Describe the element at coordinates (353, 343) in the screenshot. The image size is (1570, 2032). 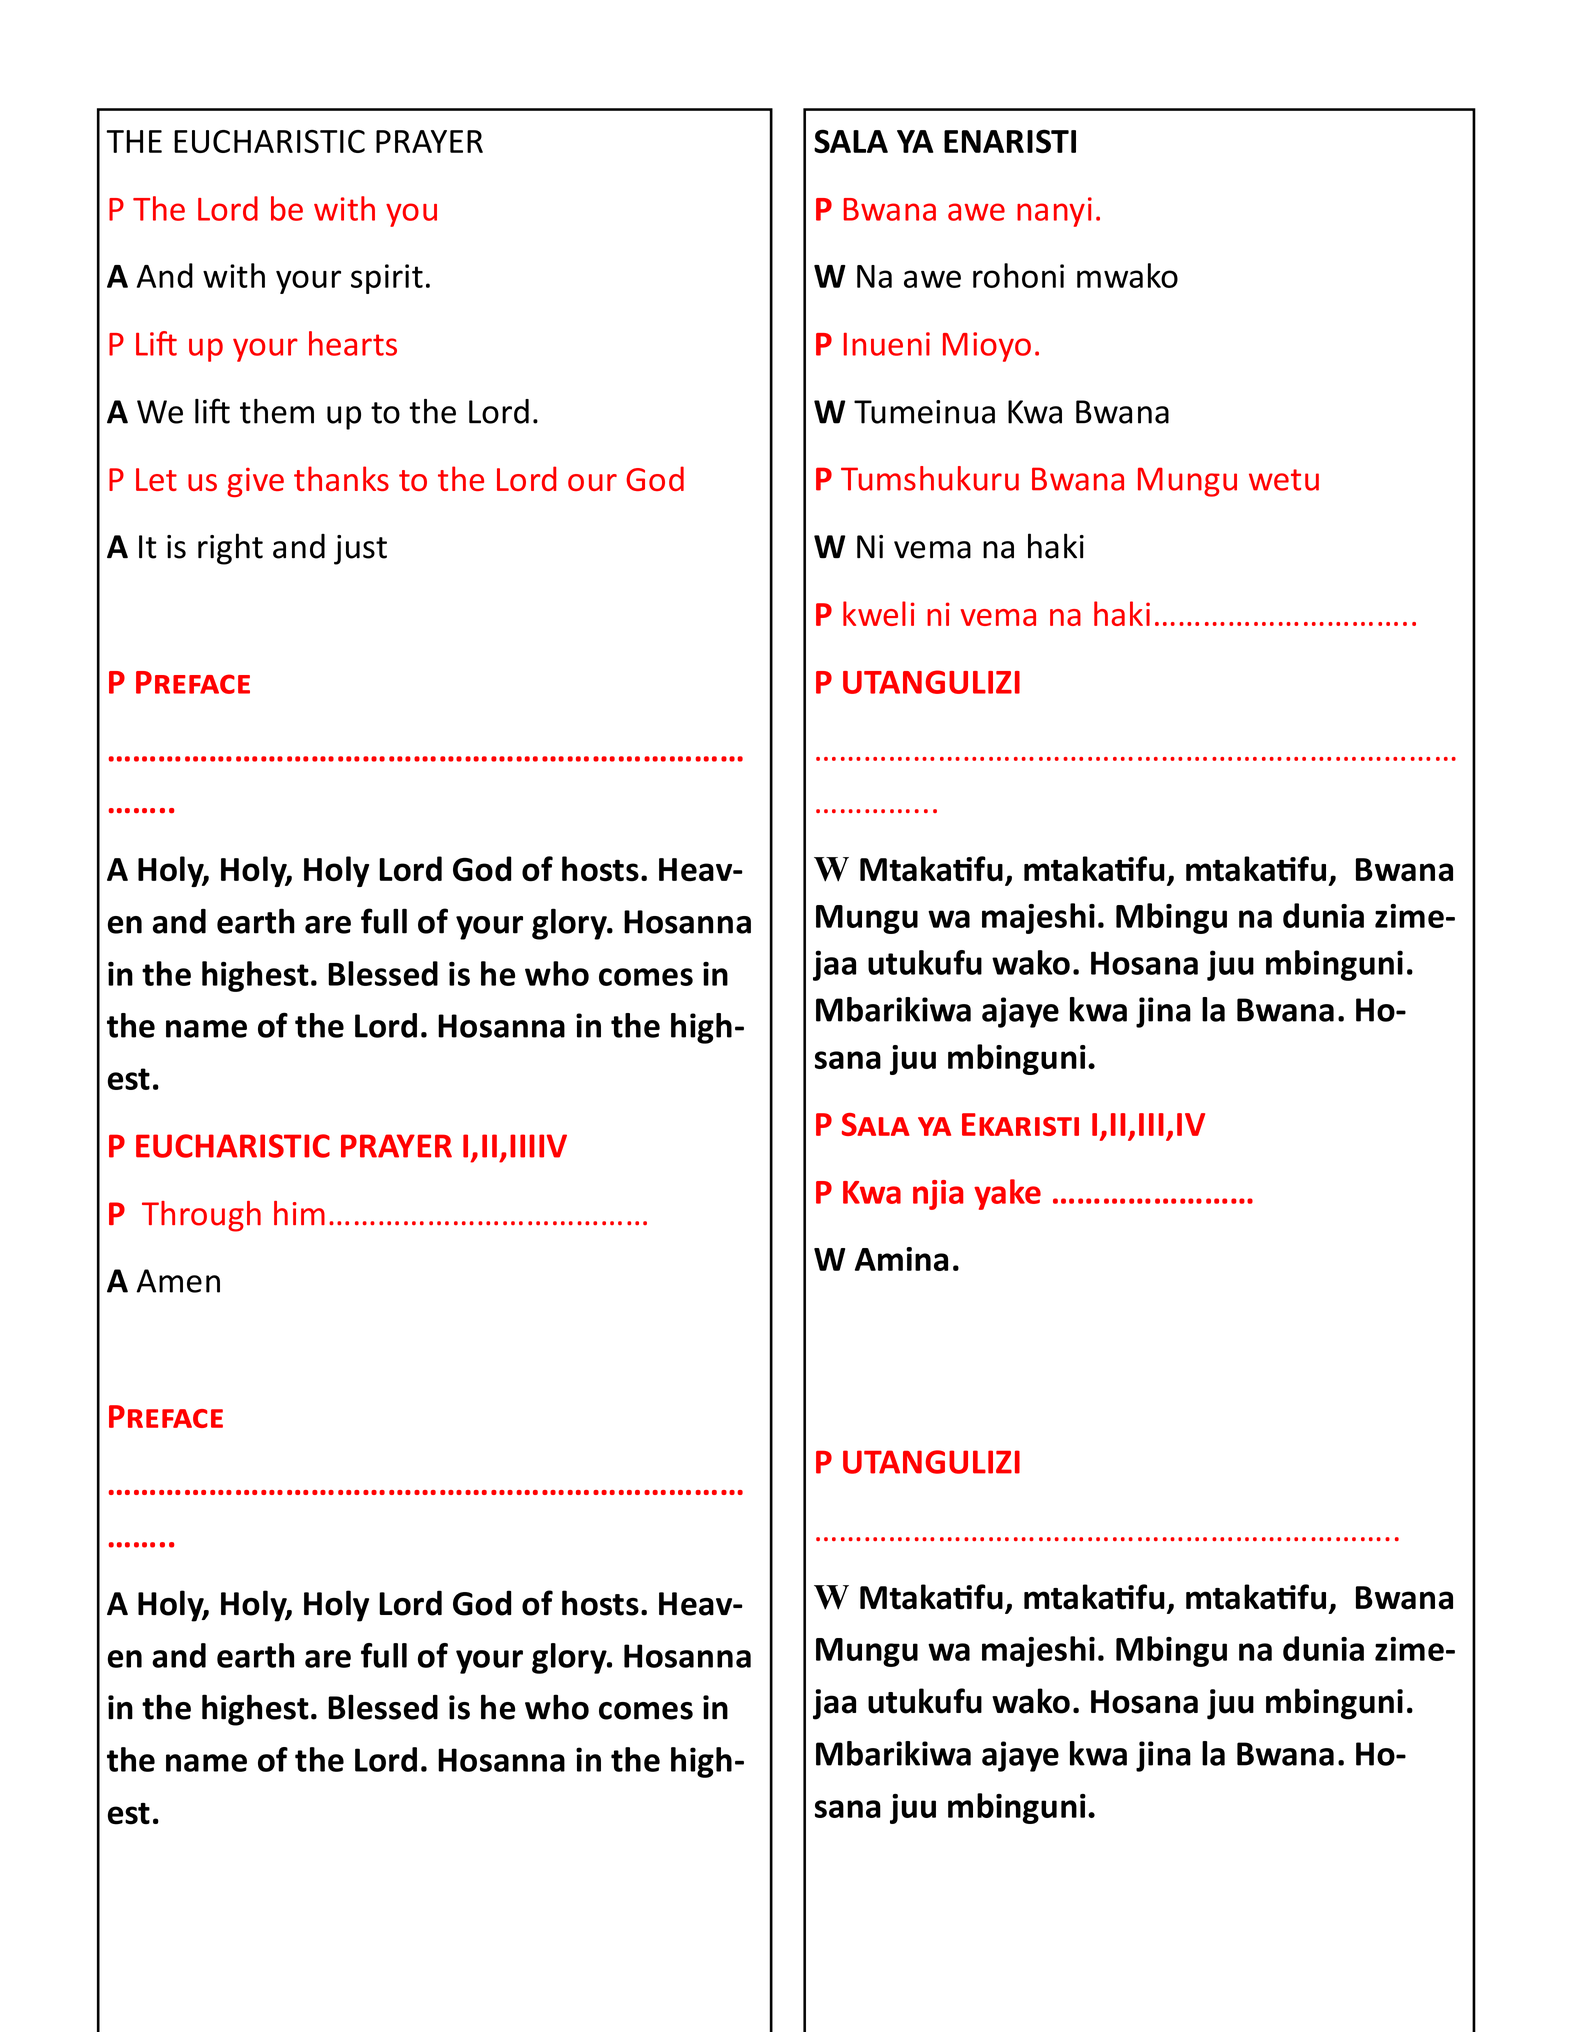
I see `hearts` at that location.
